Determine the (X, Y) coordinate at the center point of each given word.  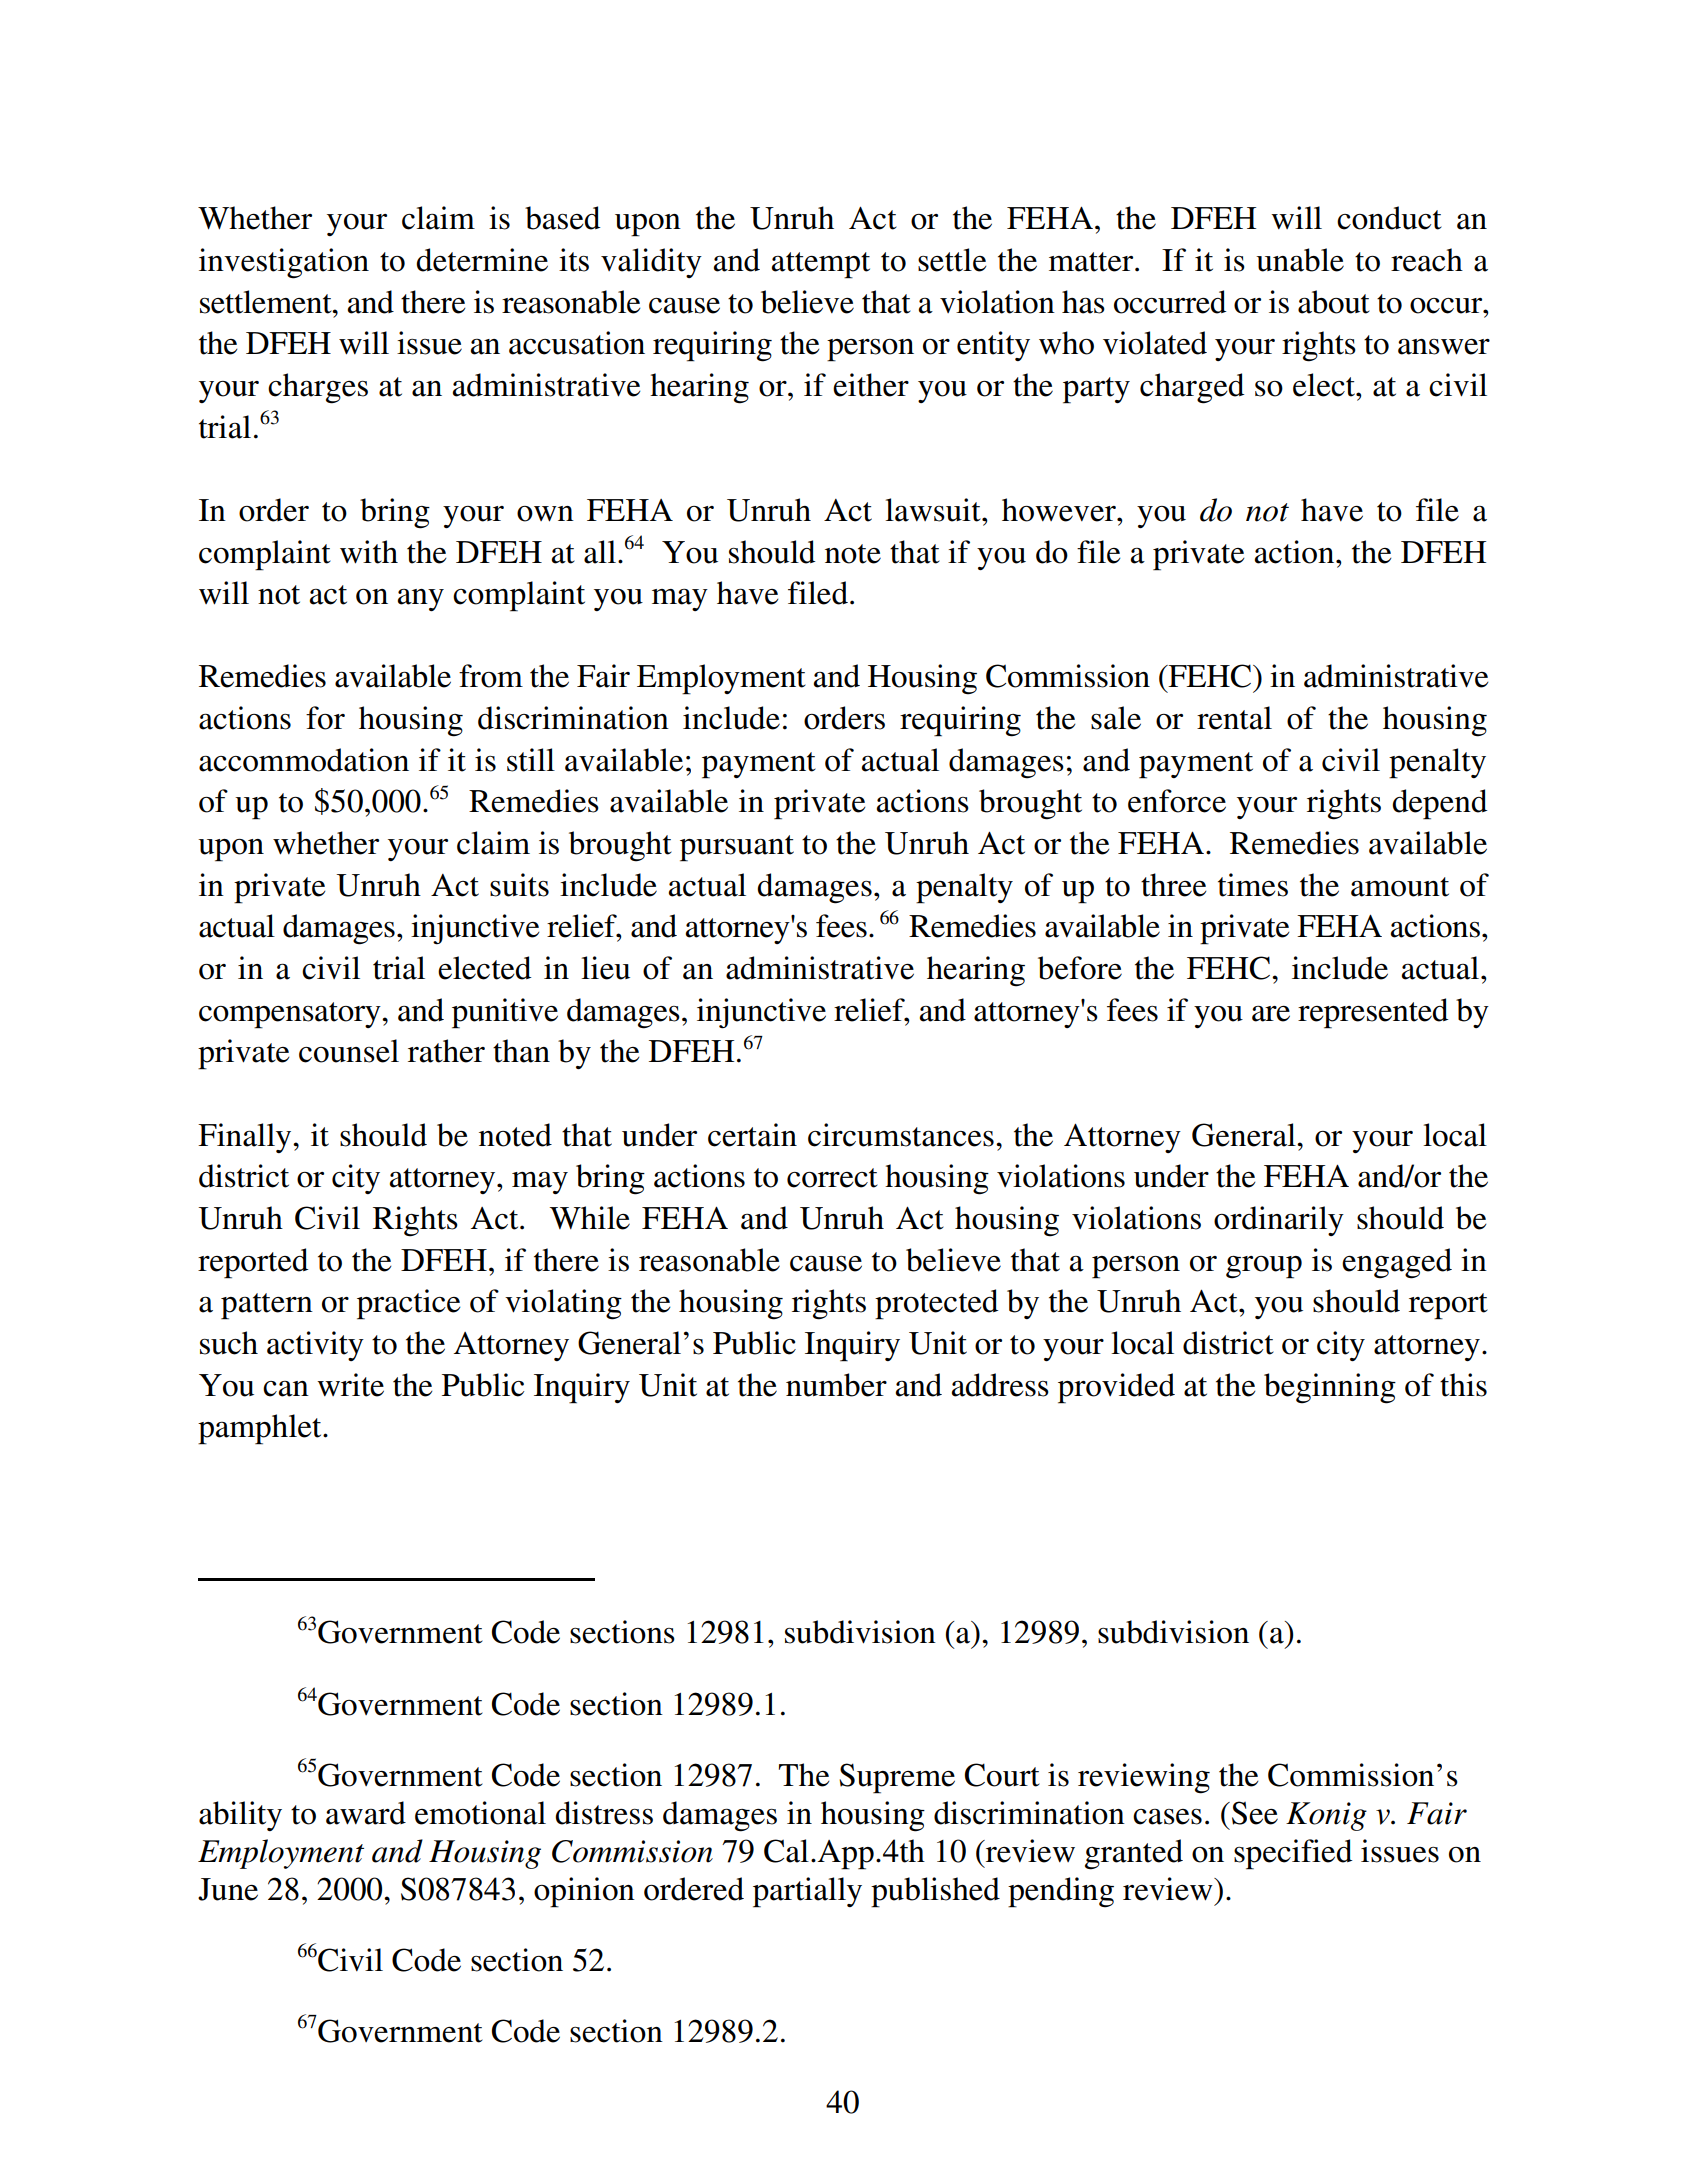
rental (1234, 718)
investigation (284, 263)
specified (1293, 1854)
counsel (349, 1051)
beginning (1330, 1388)
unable (1300, 260)
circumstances (901, 1135)
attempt (821, 265)
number (836, 1385)
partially (807, 1892)
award (366, 1813)
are (1271, 1014)
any (421, 600)
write (350, 1385)
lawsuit (934, 510)
